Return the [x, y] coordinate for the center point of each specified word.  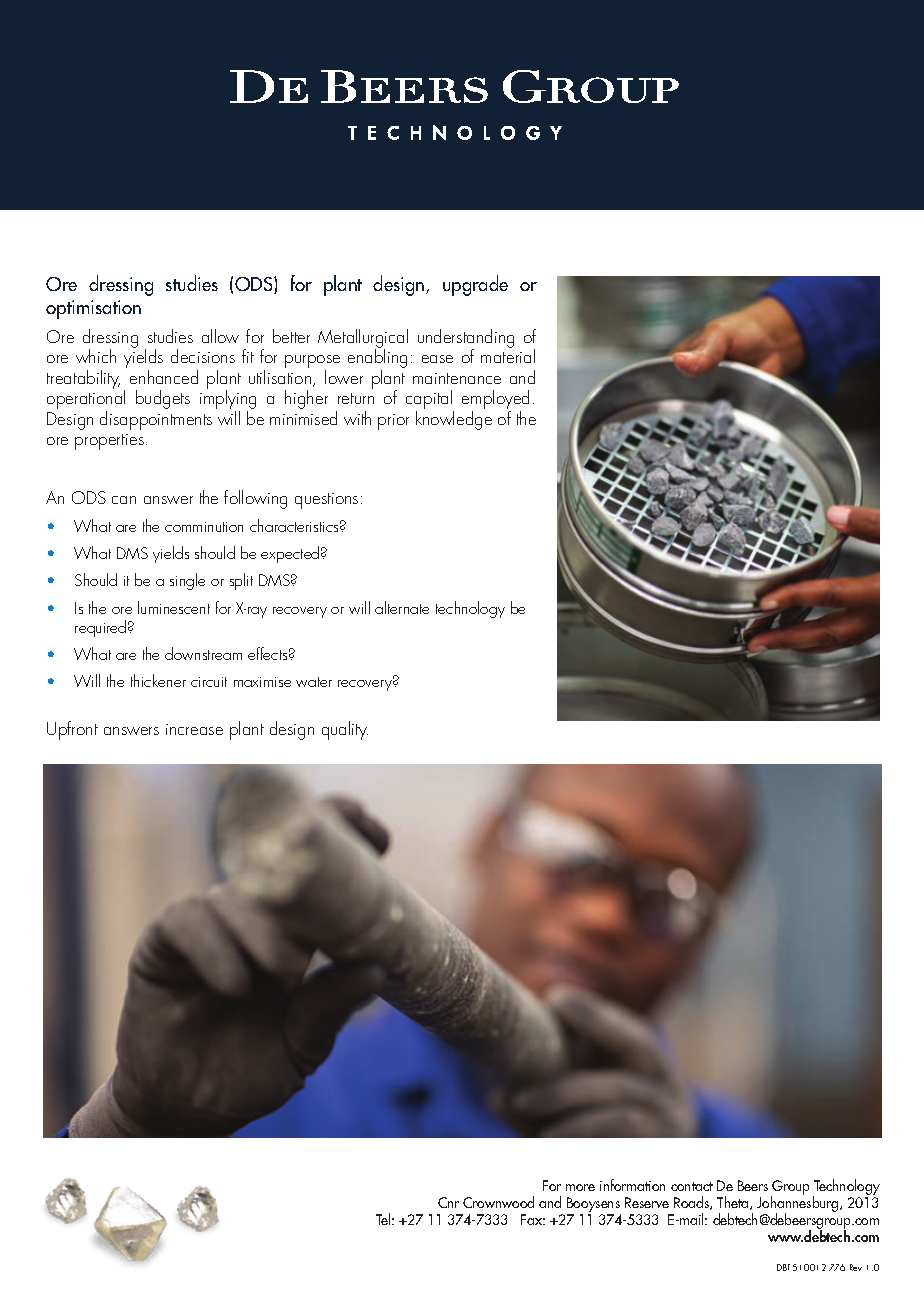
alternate [402, 607]
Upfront [72, 730]
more [580, 1187]
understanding [466, 339]
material [508, 355]
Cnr [448, 1202]
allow [220, 336]
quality [345, 730]
